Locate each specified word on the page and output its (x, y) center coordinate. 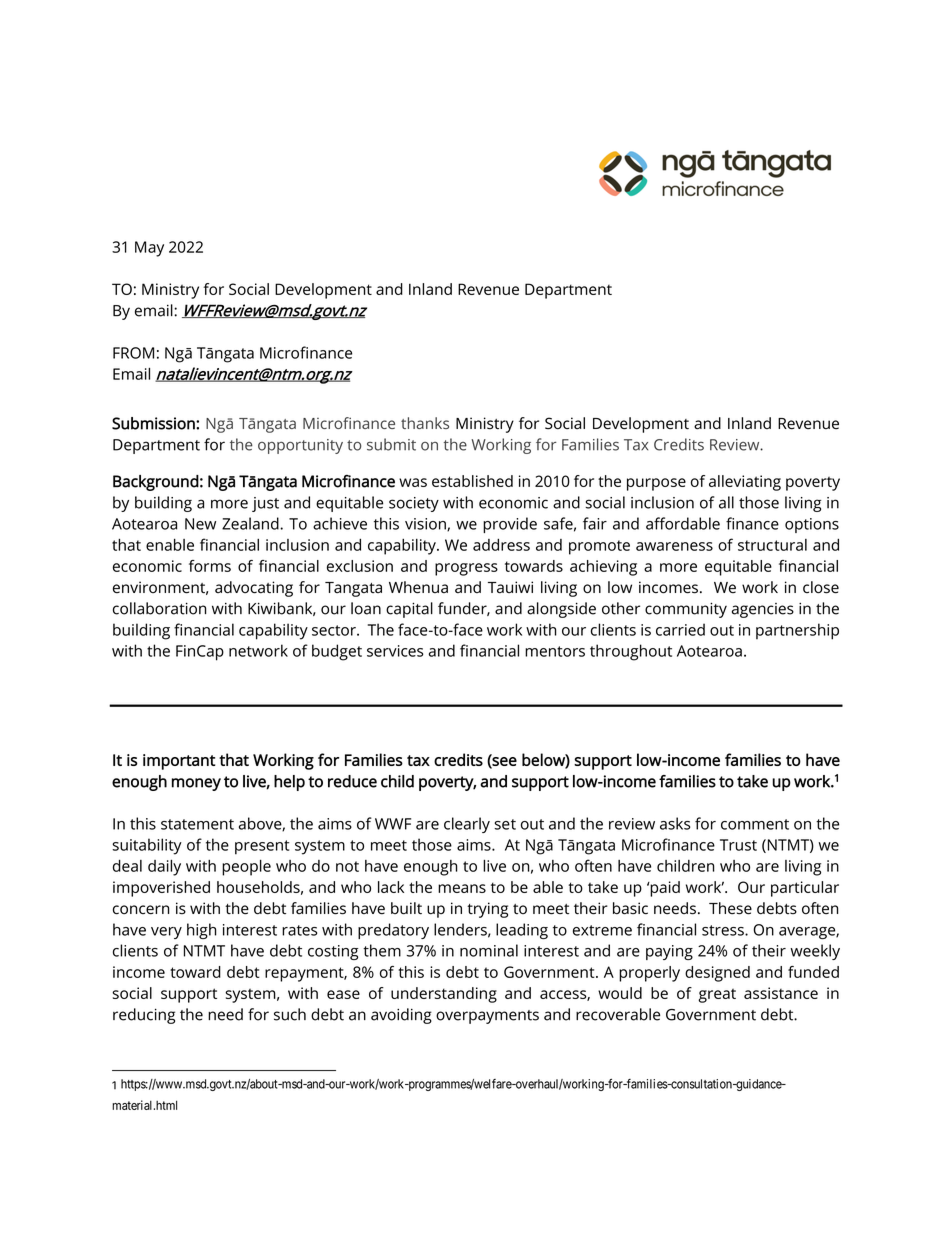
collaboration (159, 608)
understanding (444, 995)
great (717, 996)
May (149, 249)
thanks (425, 423)
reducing (144, 1016)
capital (409, 610)
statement (197, 824)
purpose (656, 484)
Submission (154, 423)
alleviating (745, 483)
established (472, 481)
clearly (467, 825)
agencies (763, 610)
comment (755, 824)
